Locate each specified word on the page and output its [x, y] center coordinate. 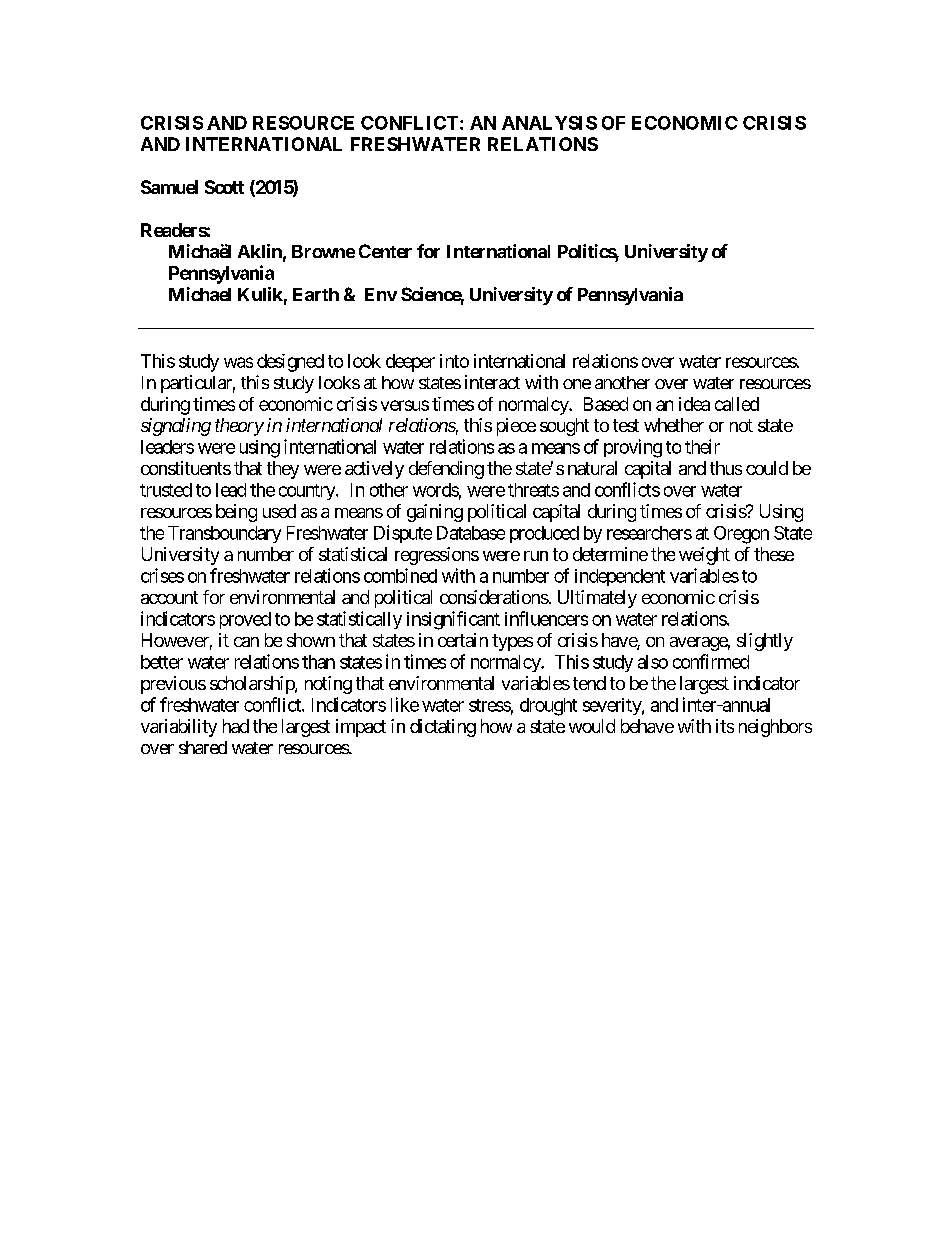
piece [516, 427]
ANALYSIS [549, 123]
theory [239, 427]
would [592, 726]
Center [385, 251]
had [236, 726]
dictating [443, 728]
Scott [224, 187]
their [702, 446]
